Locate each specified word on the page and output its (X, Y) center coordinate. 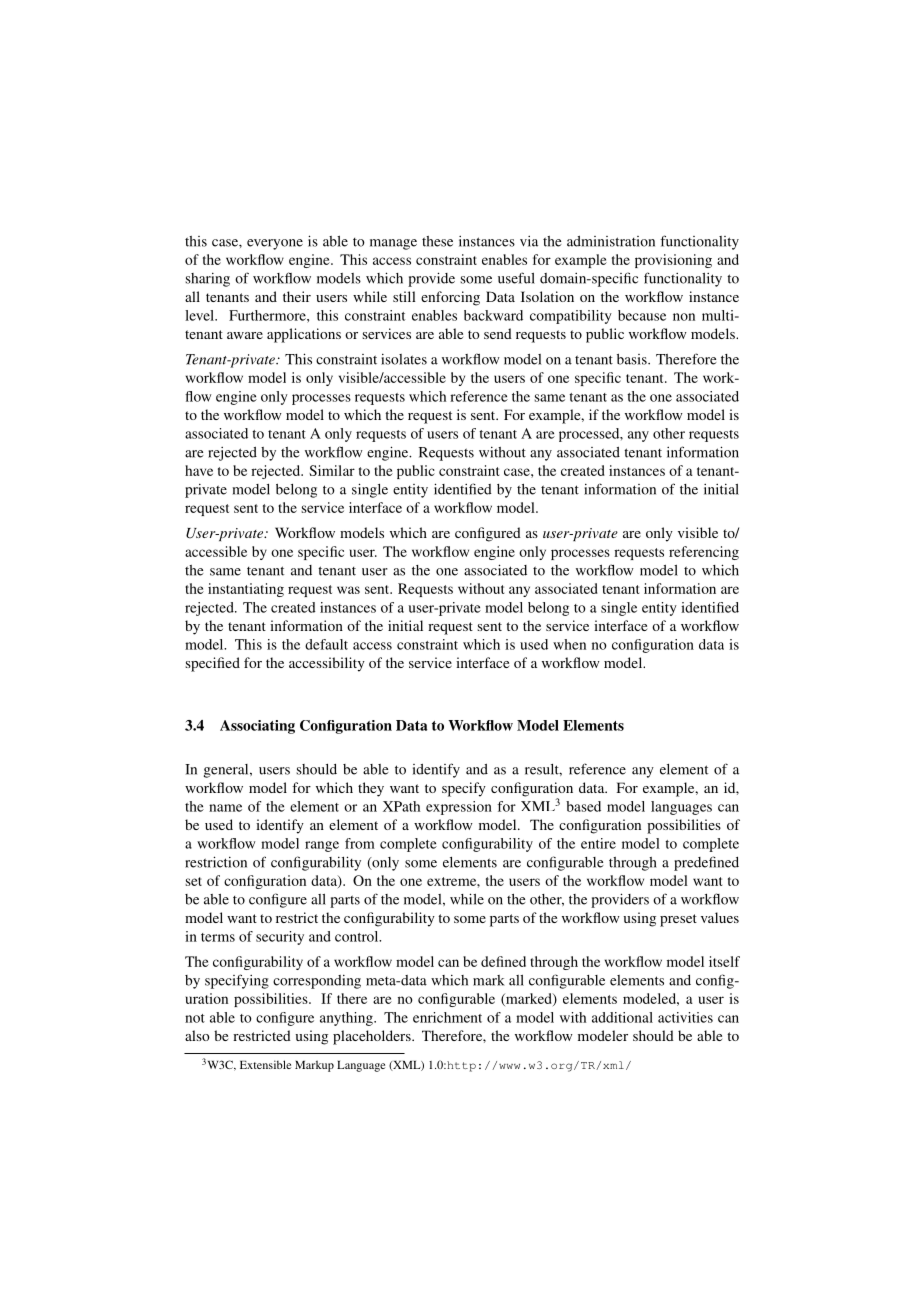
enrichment (447, 1017)
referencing (704, 553)
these (437, 241)
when (569, 644)
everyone (275, 244)
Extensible (265, 1064)
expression (459, 808)
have (199, 470)
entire (598, 843)
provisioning (673, 261)
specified (212, 664)
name (225, 808)
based (583, 806)
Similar (332, 470)
